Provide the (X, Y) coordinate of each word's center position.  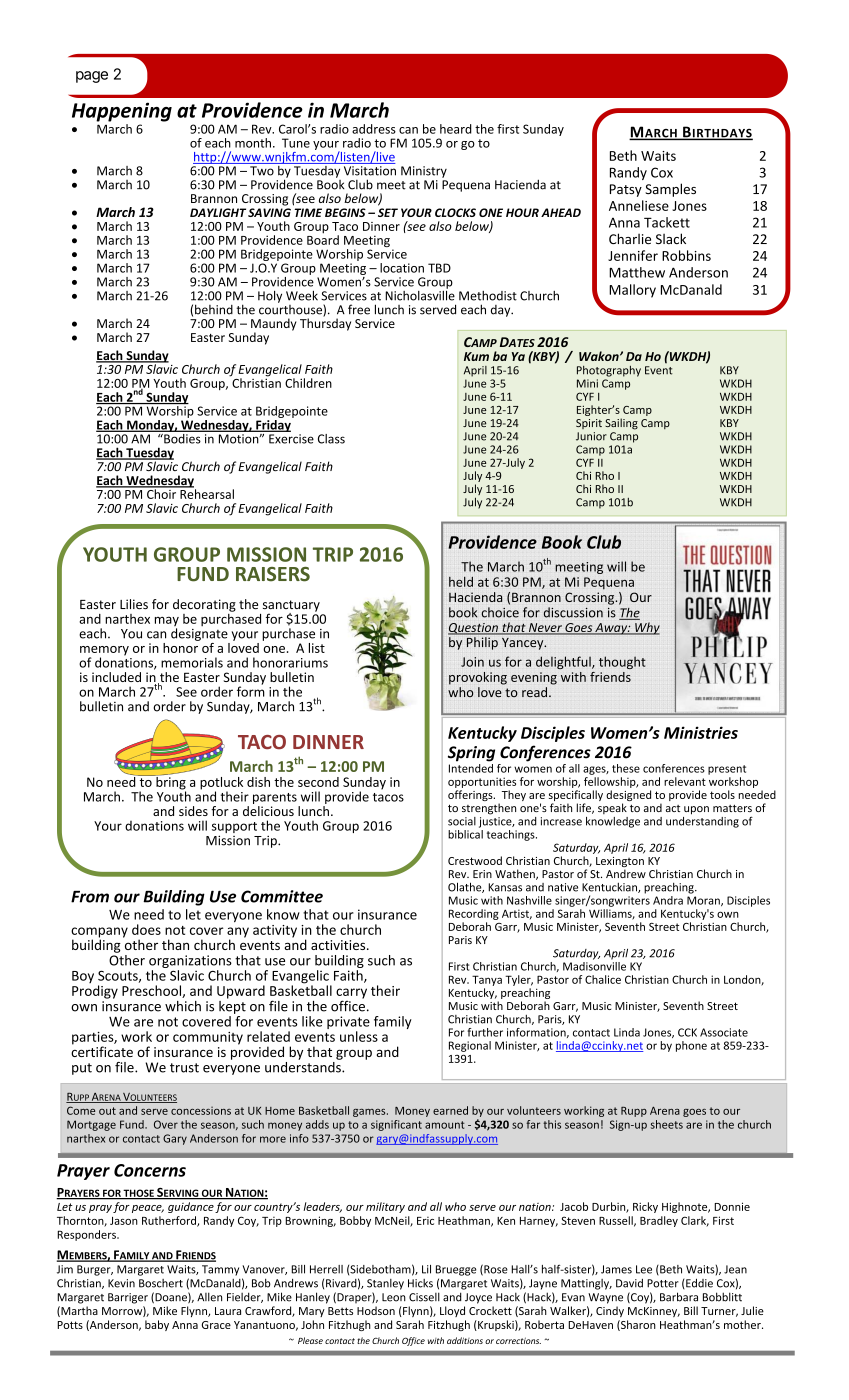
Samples (670, 190)
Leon (394, 1297)
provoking (478, 678)
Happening (122, 112)
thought (622, 662)
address (374, 129)
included (116, 677)
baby (157, 1325)
